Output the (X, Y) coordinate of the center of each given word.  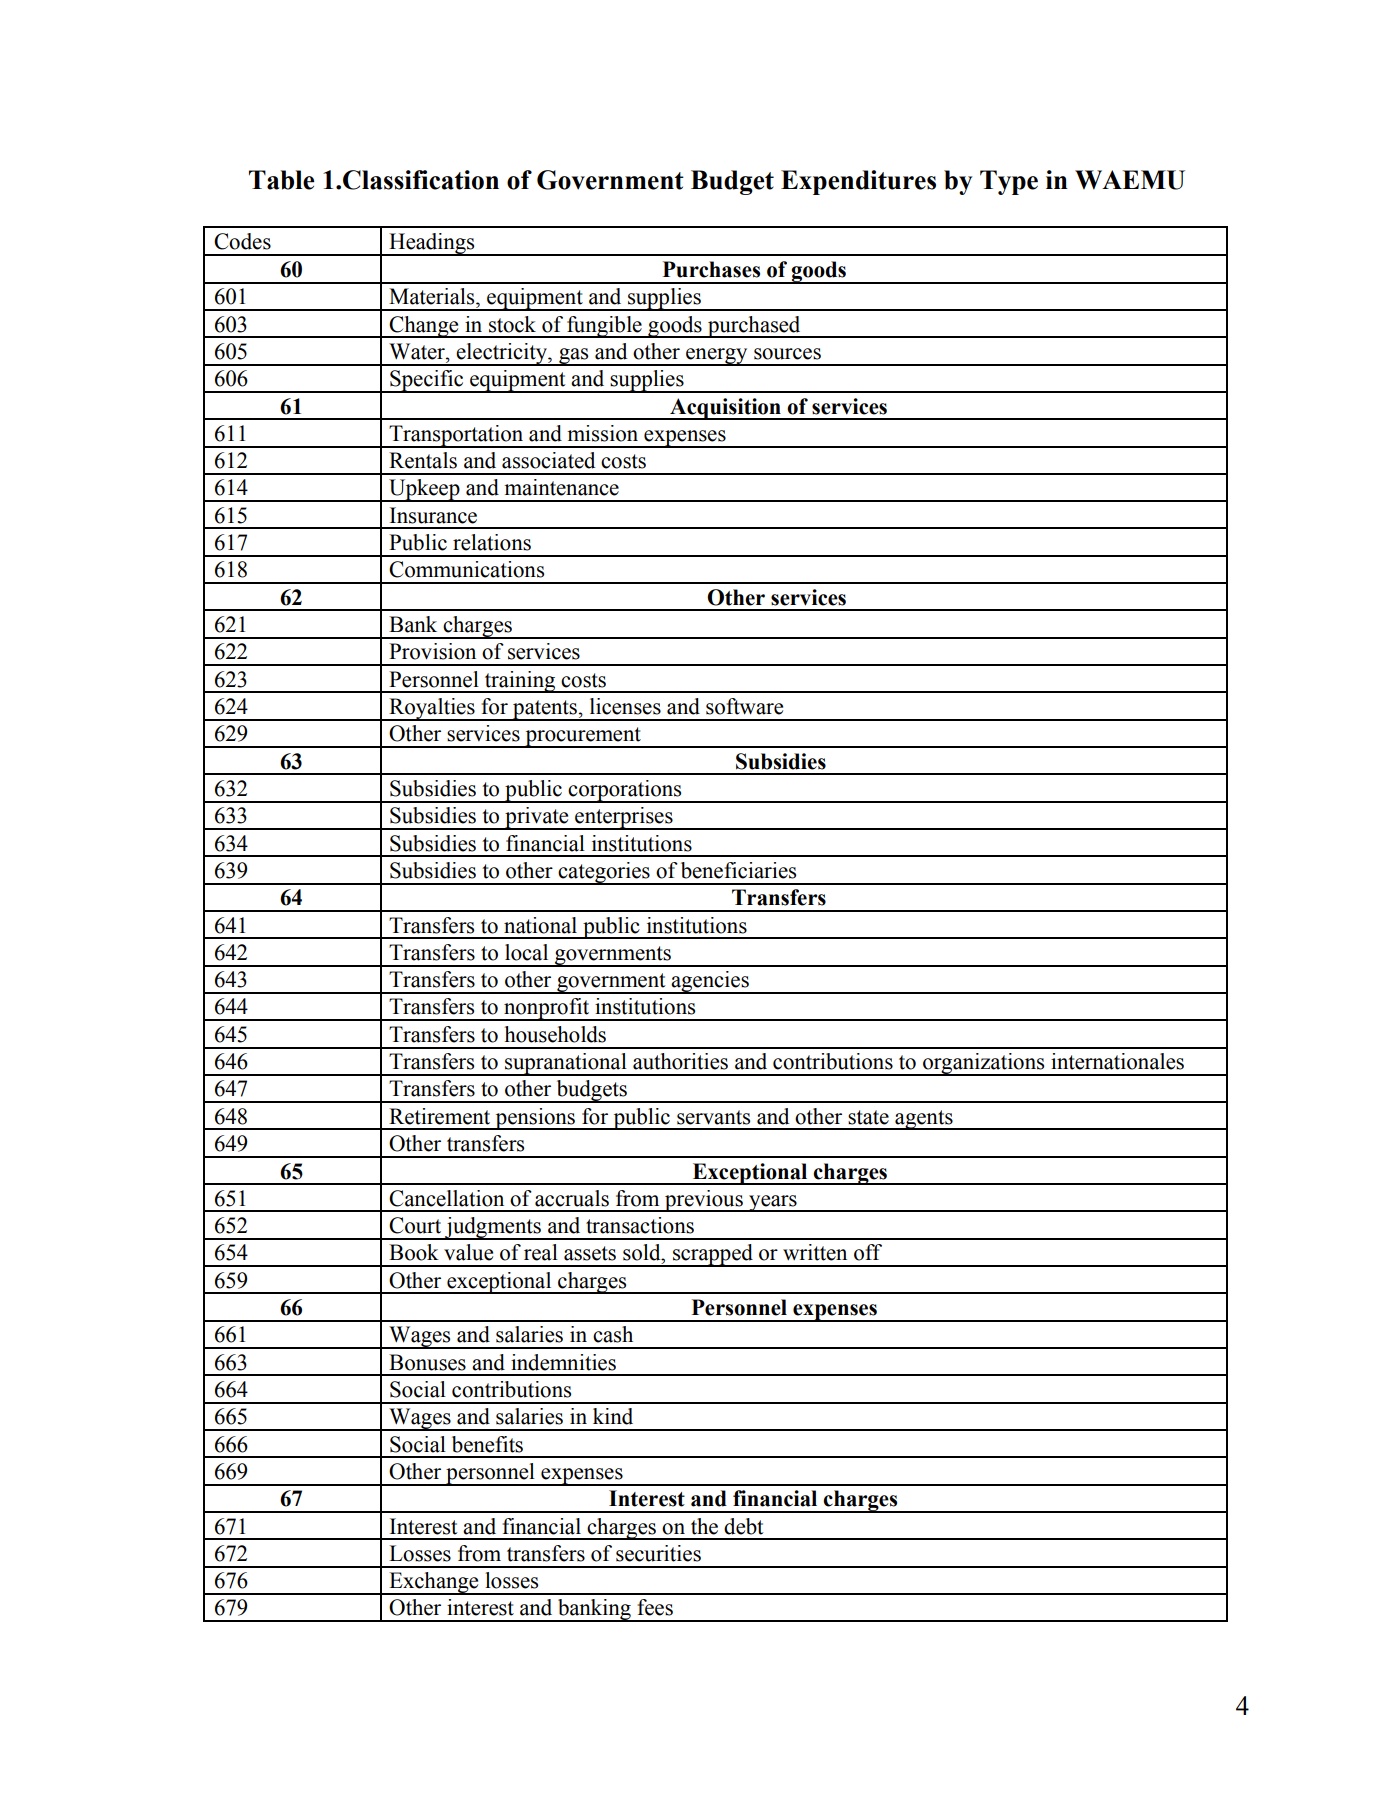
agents (924, 1120)
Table (282, 180)
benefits (487, 1444)
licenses (625, 706)
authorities (680, 1061)
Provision (432, 651)
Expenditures (858, 182)
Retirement (439, 1116)
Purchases (711, 269)
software (744, 706)
